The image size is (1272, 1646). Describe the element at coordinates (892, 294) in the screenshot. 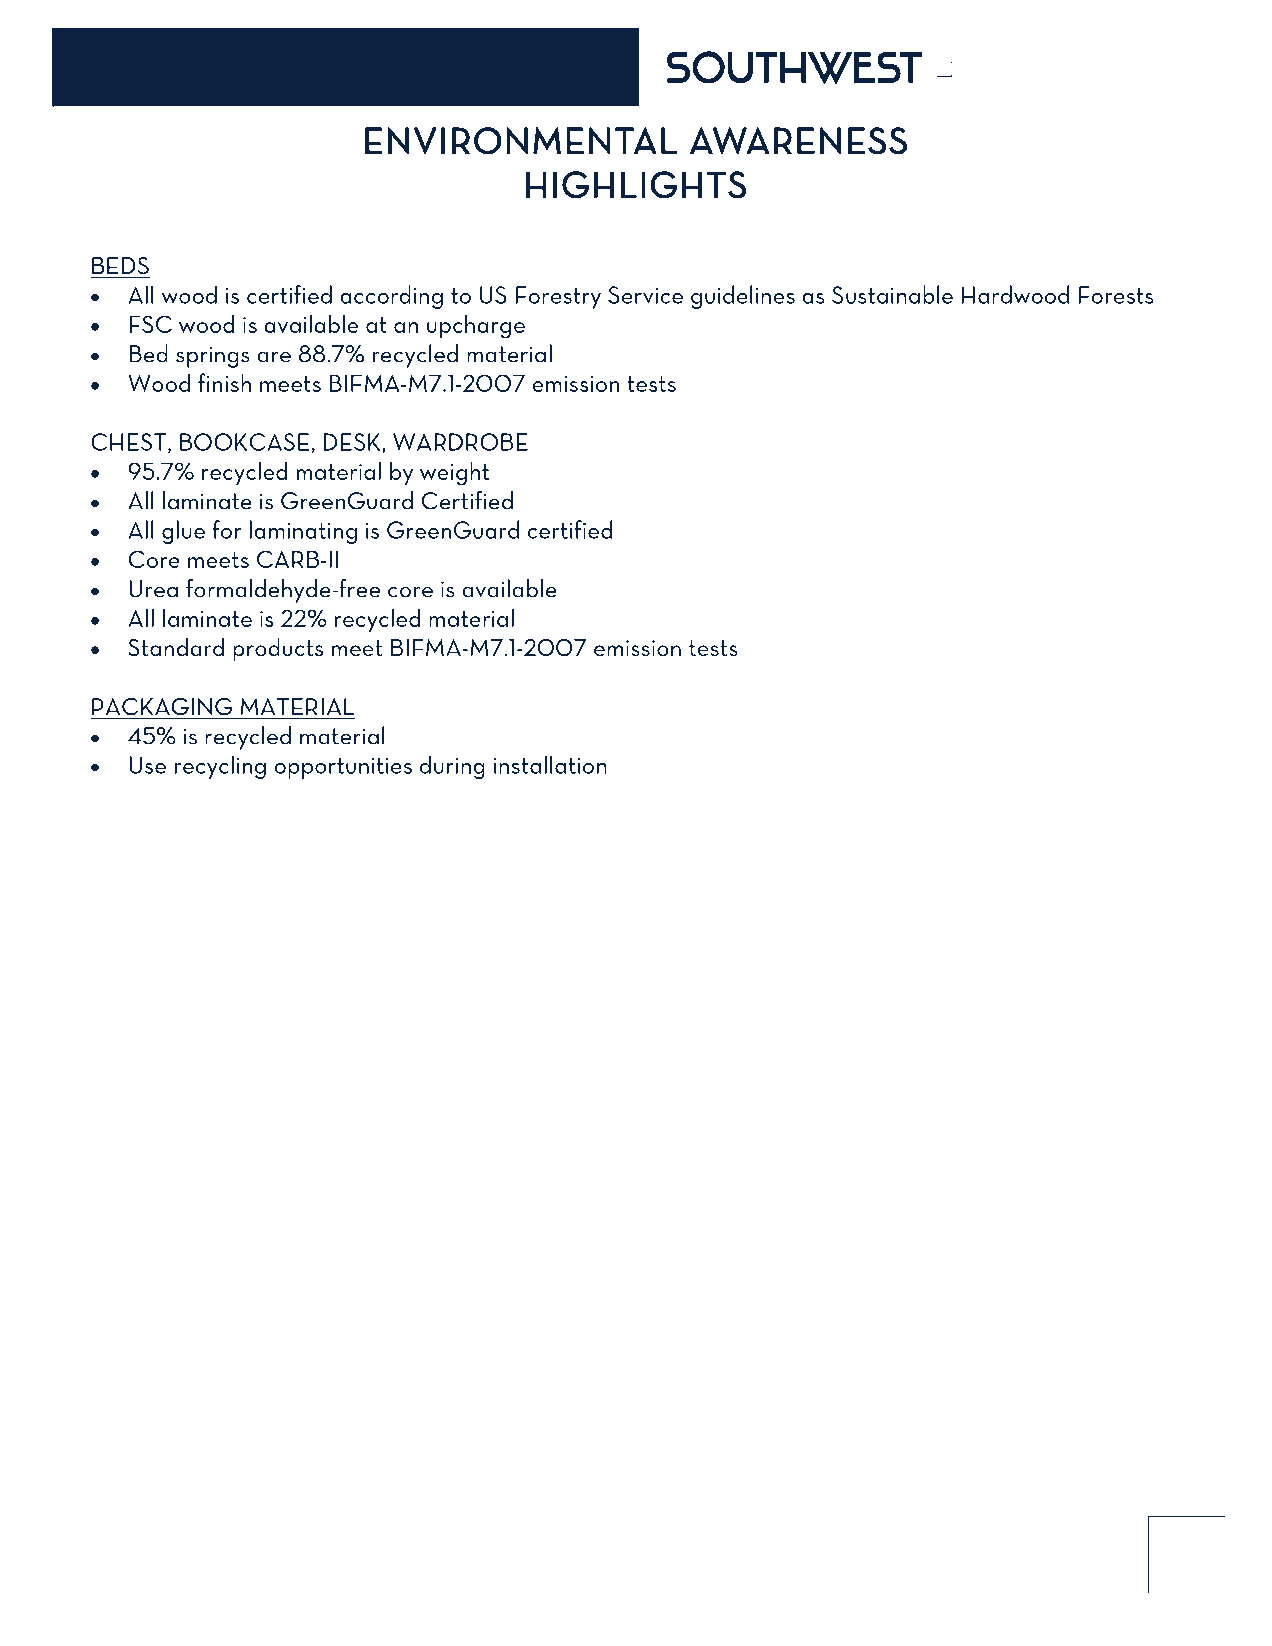

I see `Sustainable` at that location.
